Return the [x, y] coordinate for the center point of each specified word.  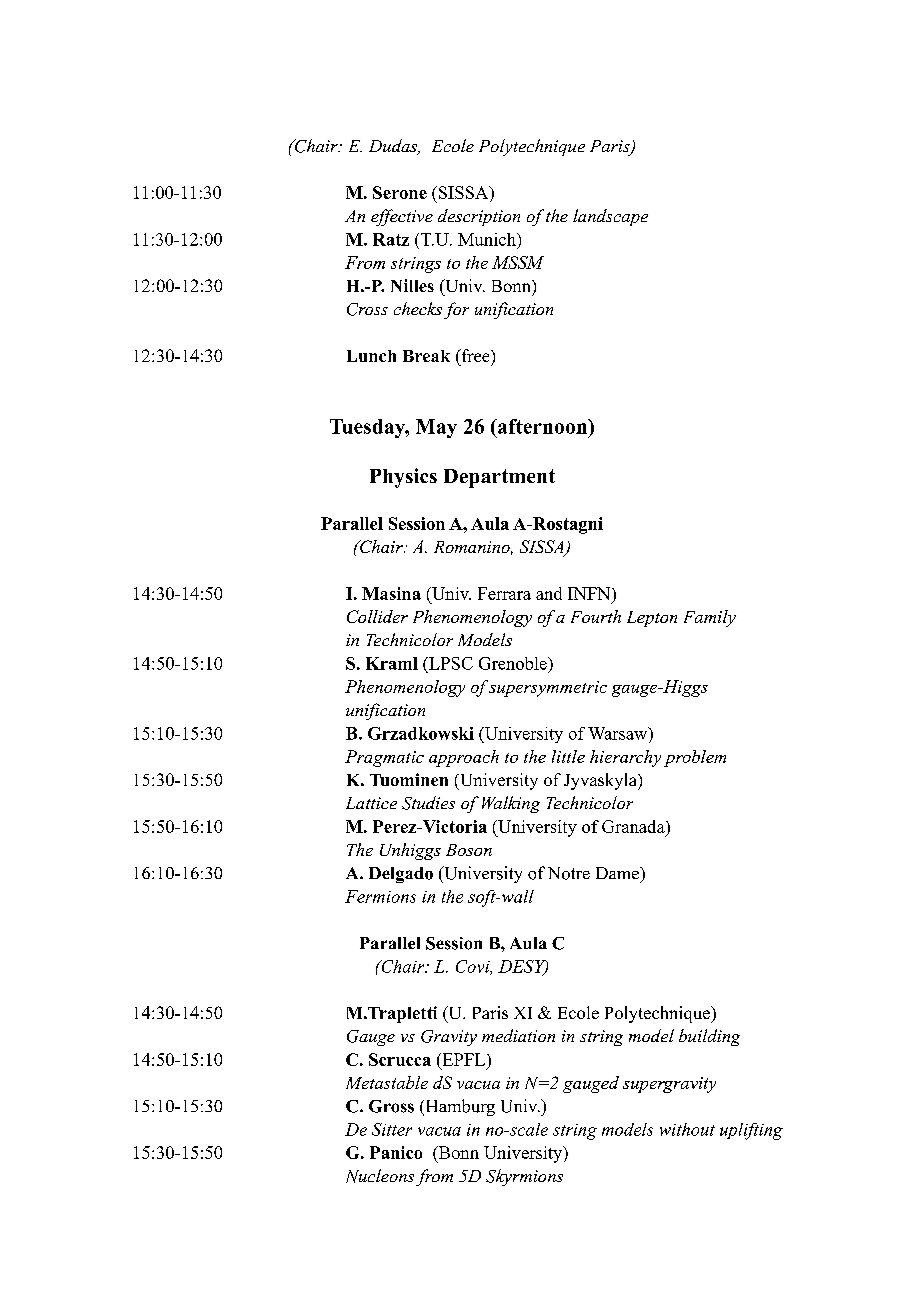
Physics [403, 478]
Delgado [401, 875]
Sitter [392, 1129]
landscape [610, 217]
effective [402, 217]
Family [710, 618]
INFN [590, 593]
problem [695, 758]
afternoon [543, 426]
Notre [569, 873]
